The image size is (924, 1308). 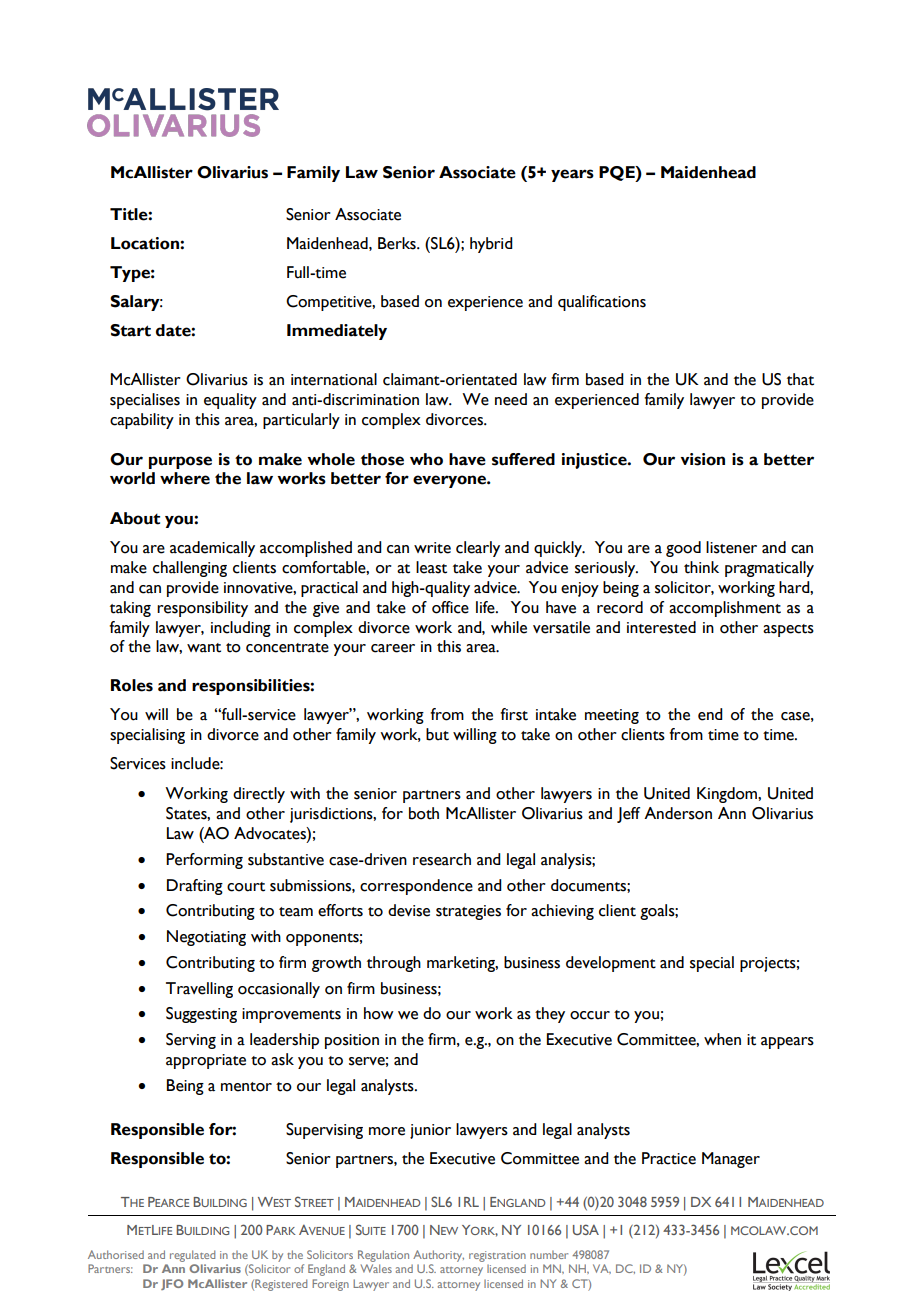 What do you see at coordinates (195, 887) in the screenshot?
I see `Drafting` at bounding box center [195, 887].
